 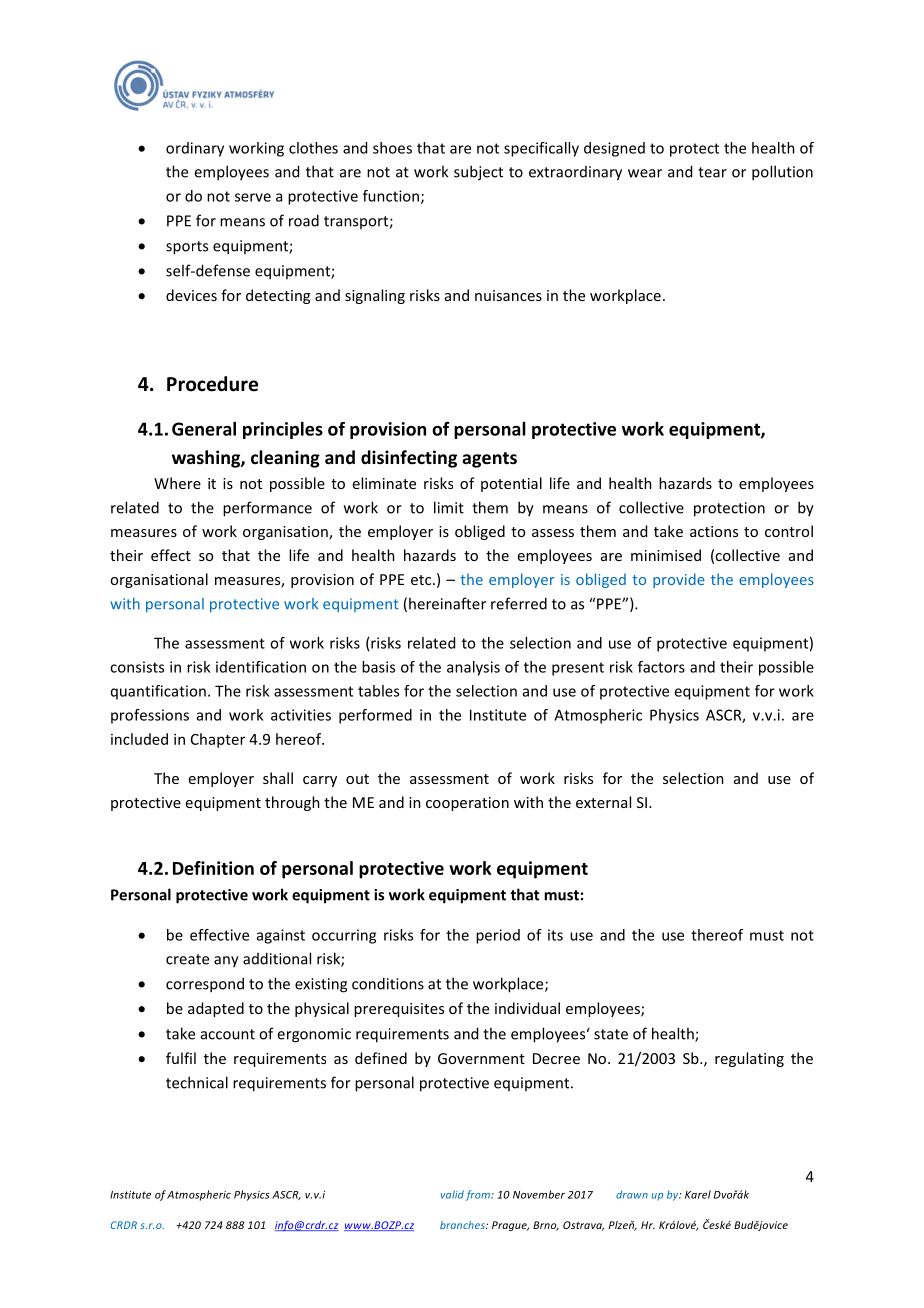 What do you see at coordinates (261, 667) in the screenshot?
I see `identification` at bounding box center [261, 667].
